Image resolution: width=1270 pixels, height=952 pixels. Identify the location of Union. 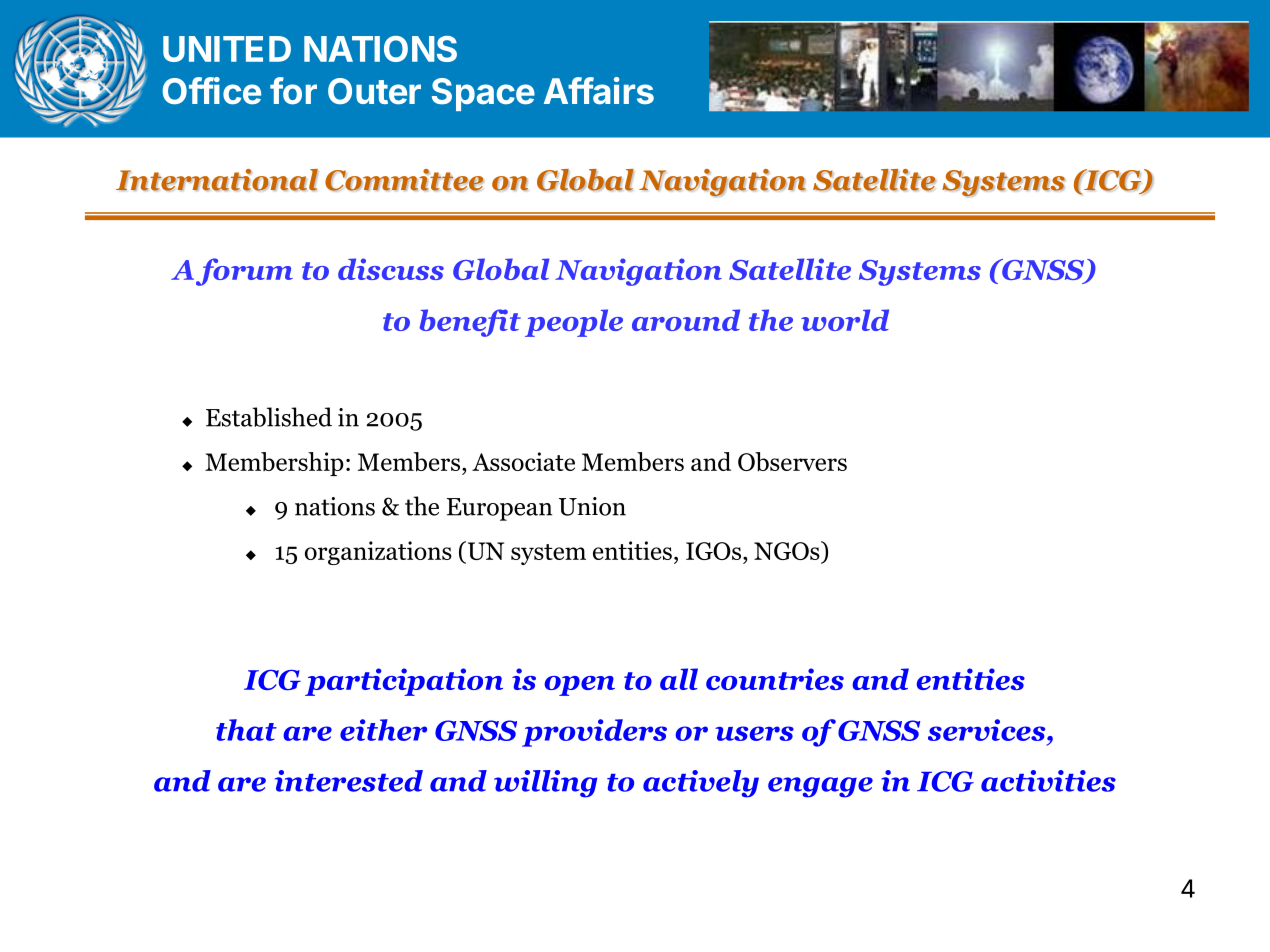
(592, 506).
